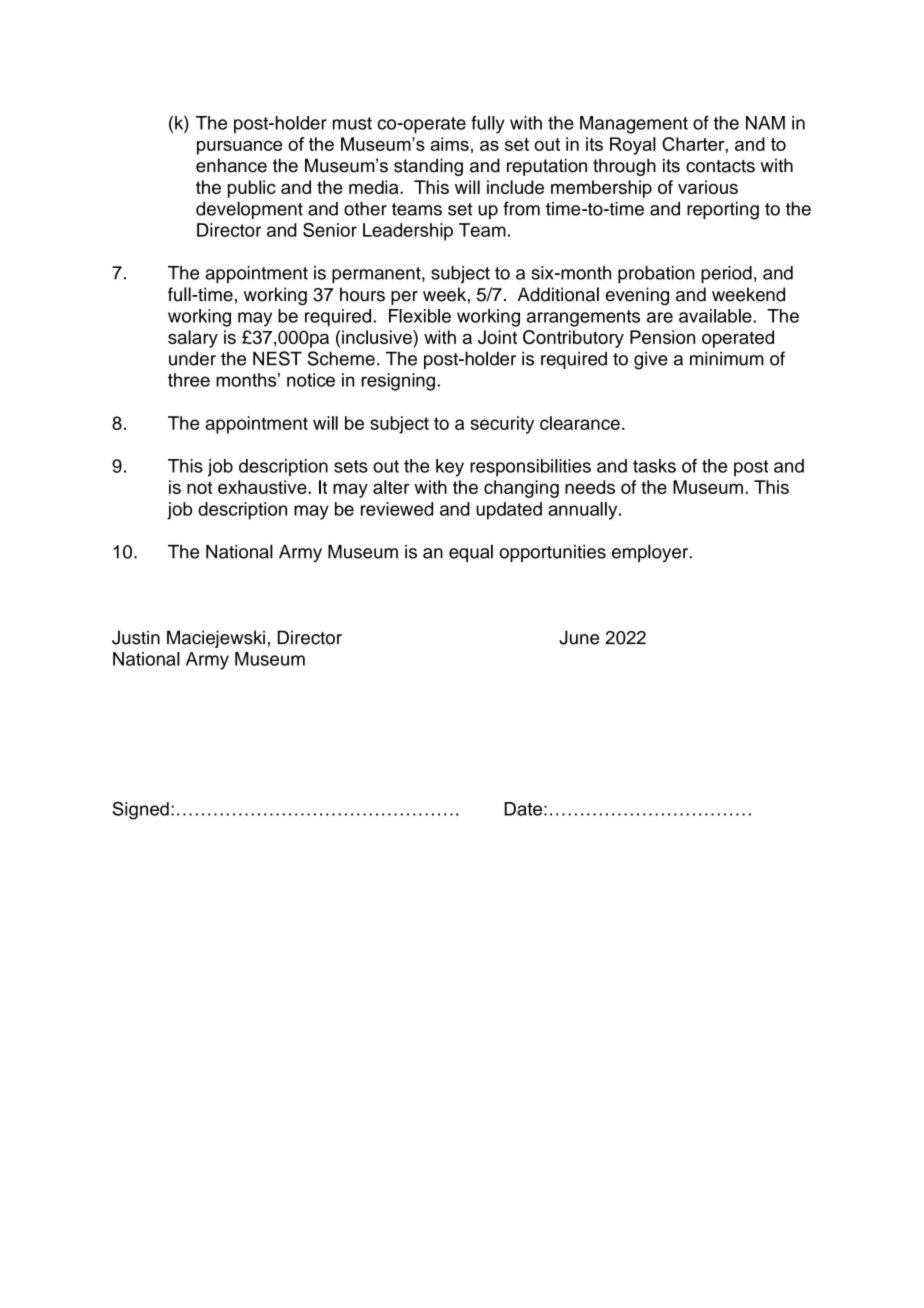 This screenshot has width=924, height=1308. What do you see at coordinates (420, 316) in the screenshot?
I see `Flexible` at bounding box center [420, 316].
